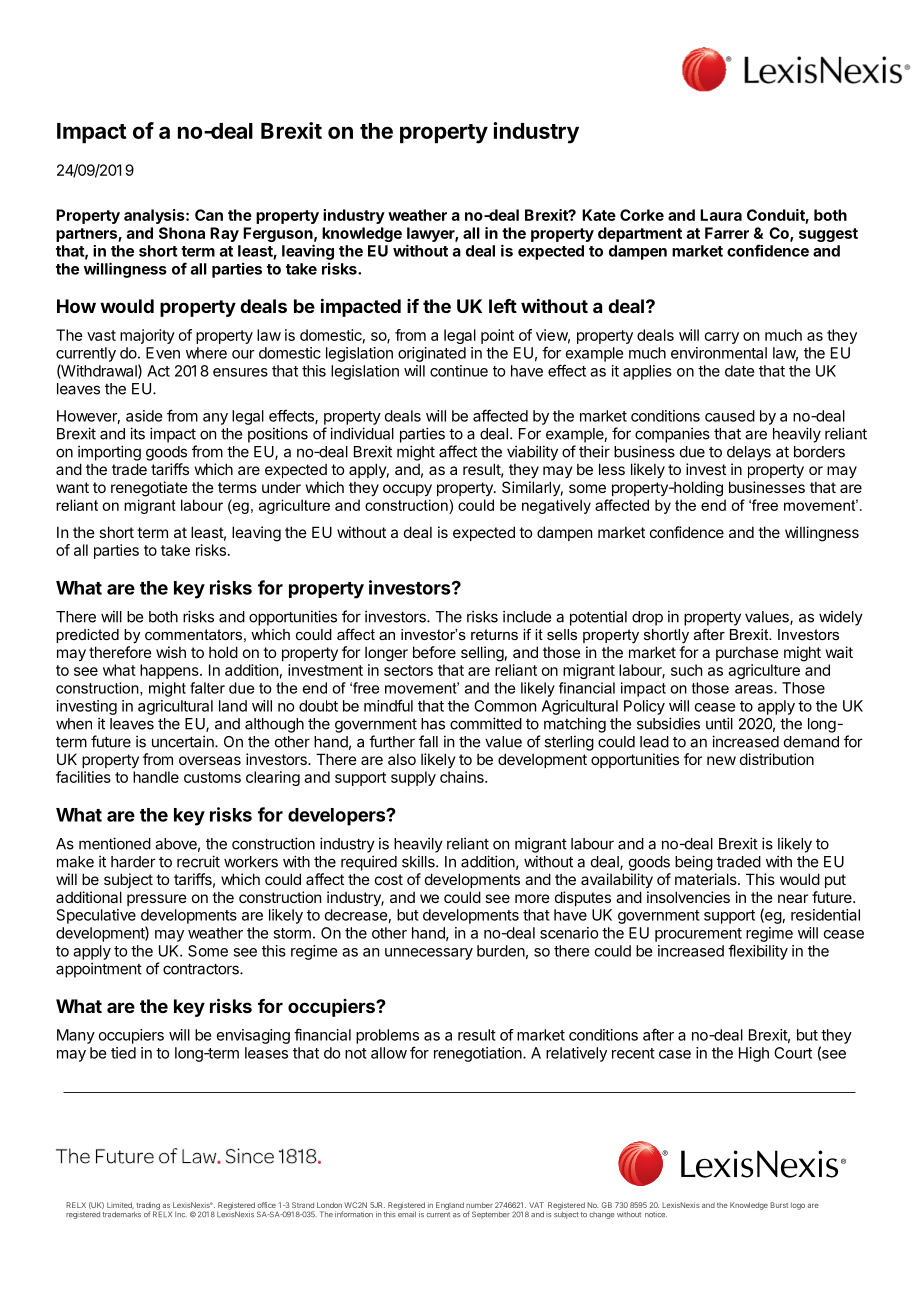  What do you see at coordinates (479, 1205) in the screenshot?
I see `number` at bounding box center [479, 1205].
